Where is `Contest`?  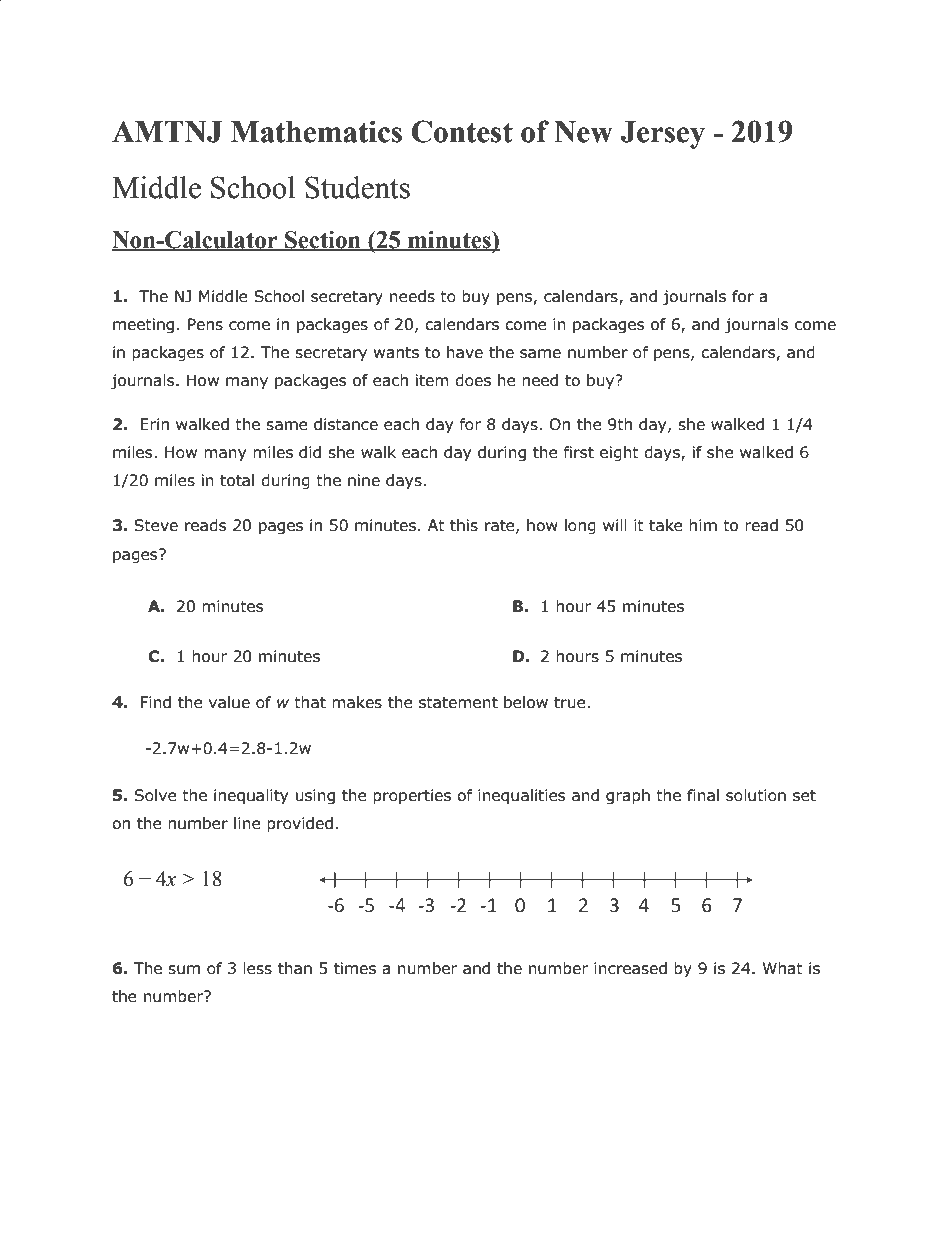
Contest is located at coordinates (462, 131).
